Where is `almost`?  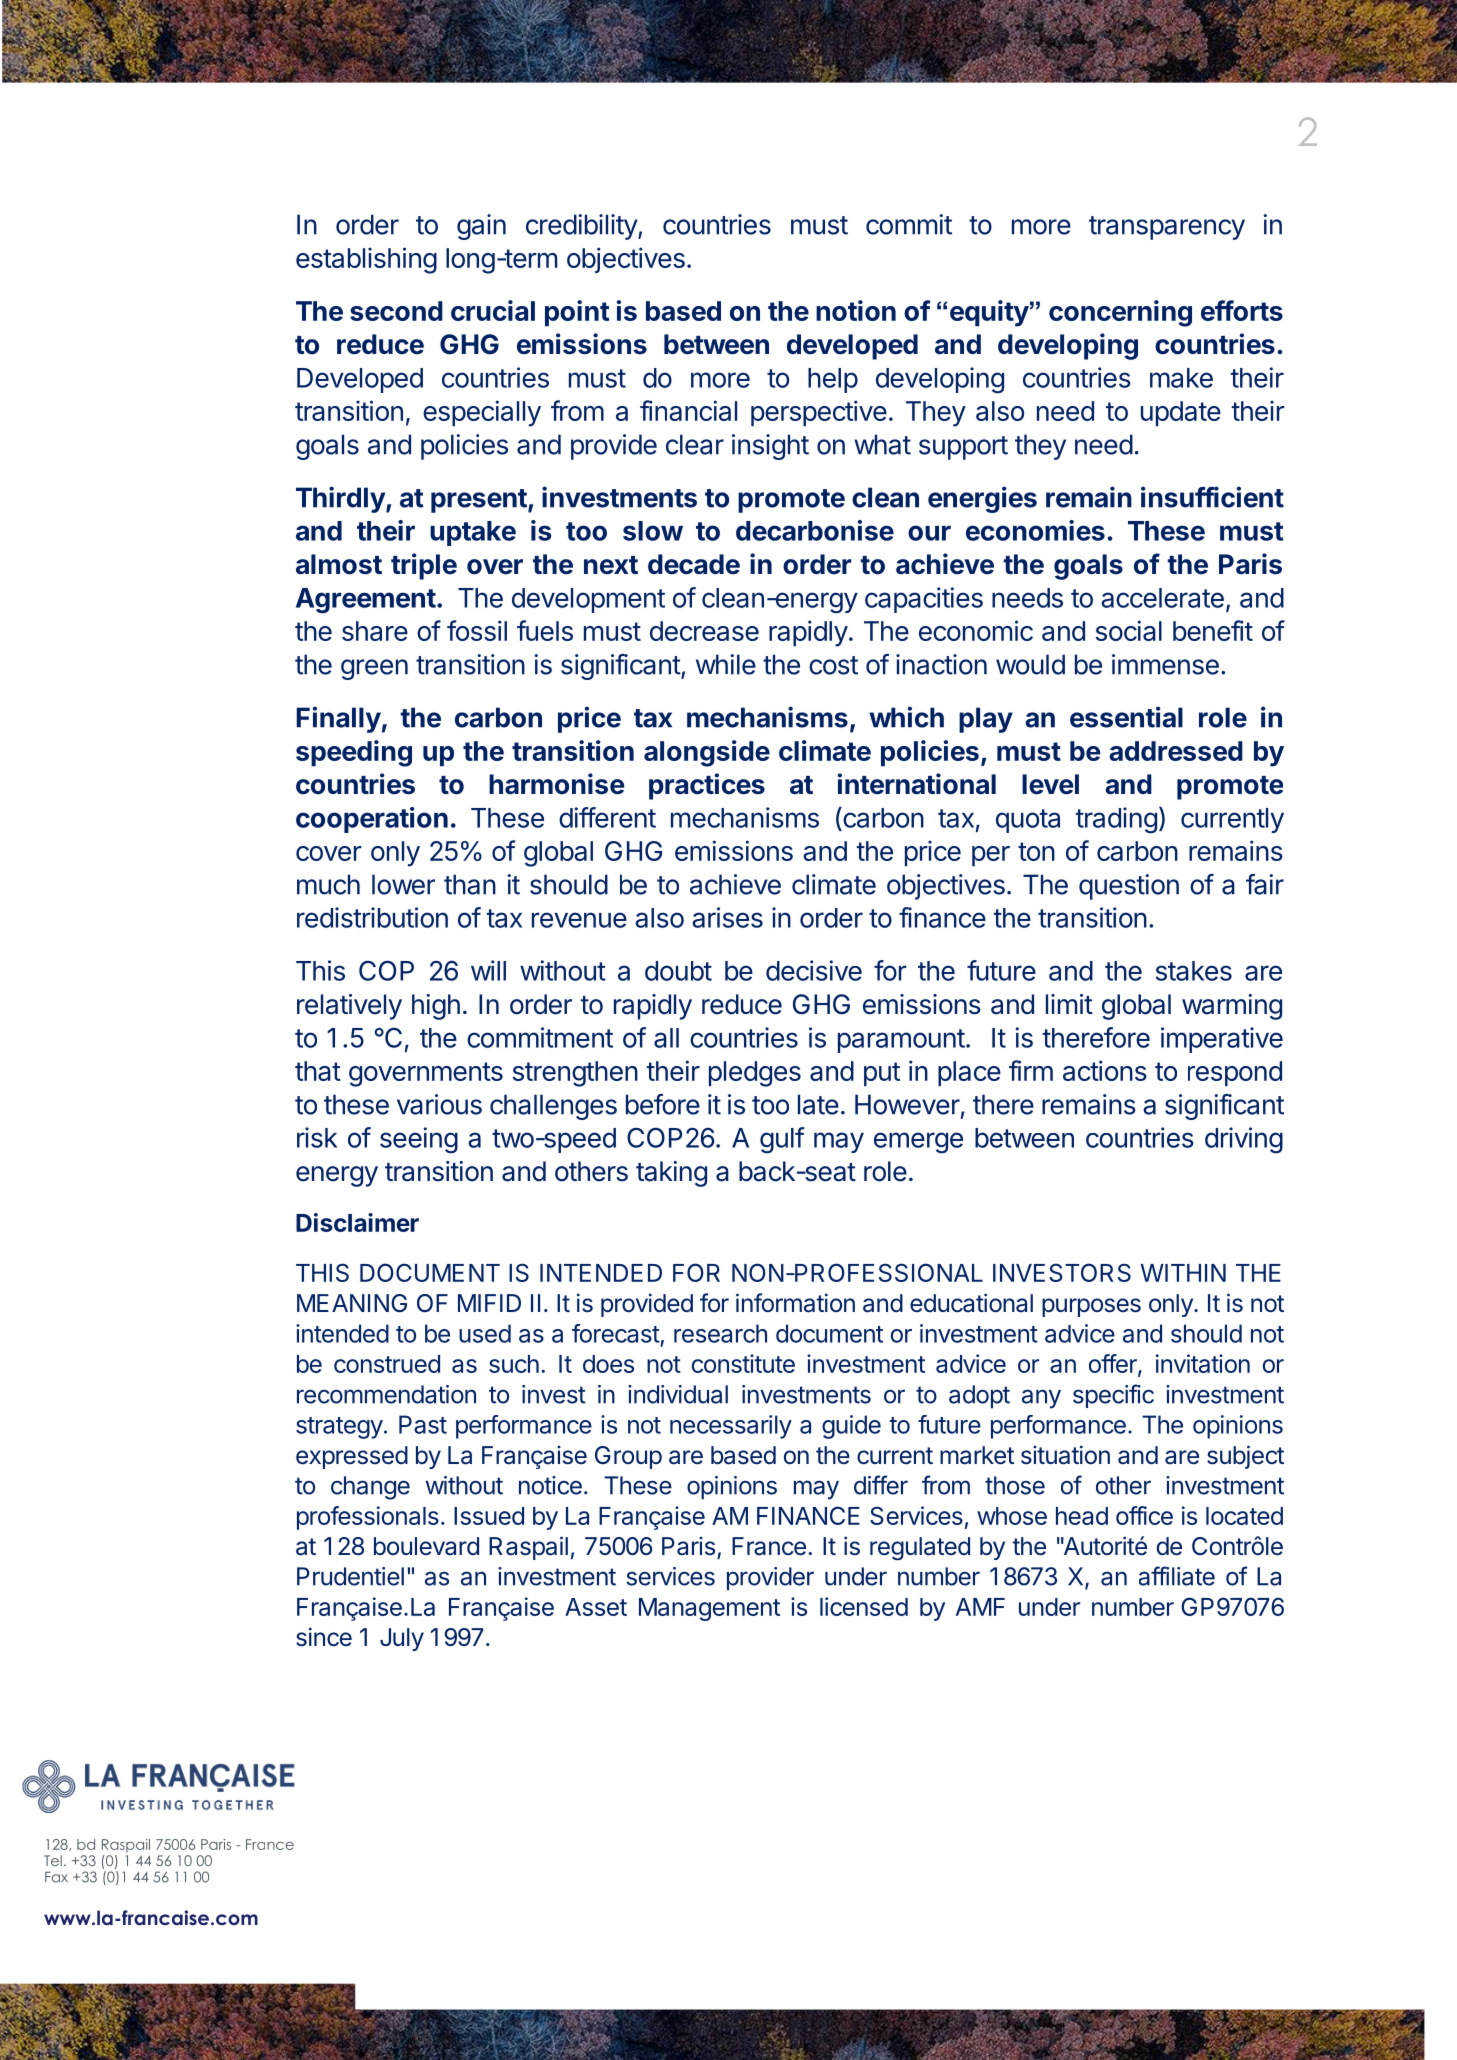
almost is located at coordinates (339, 564).
